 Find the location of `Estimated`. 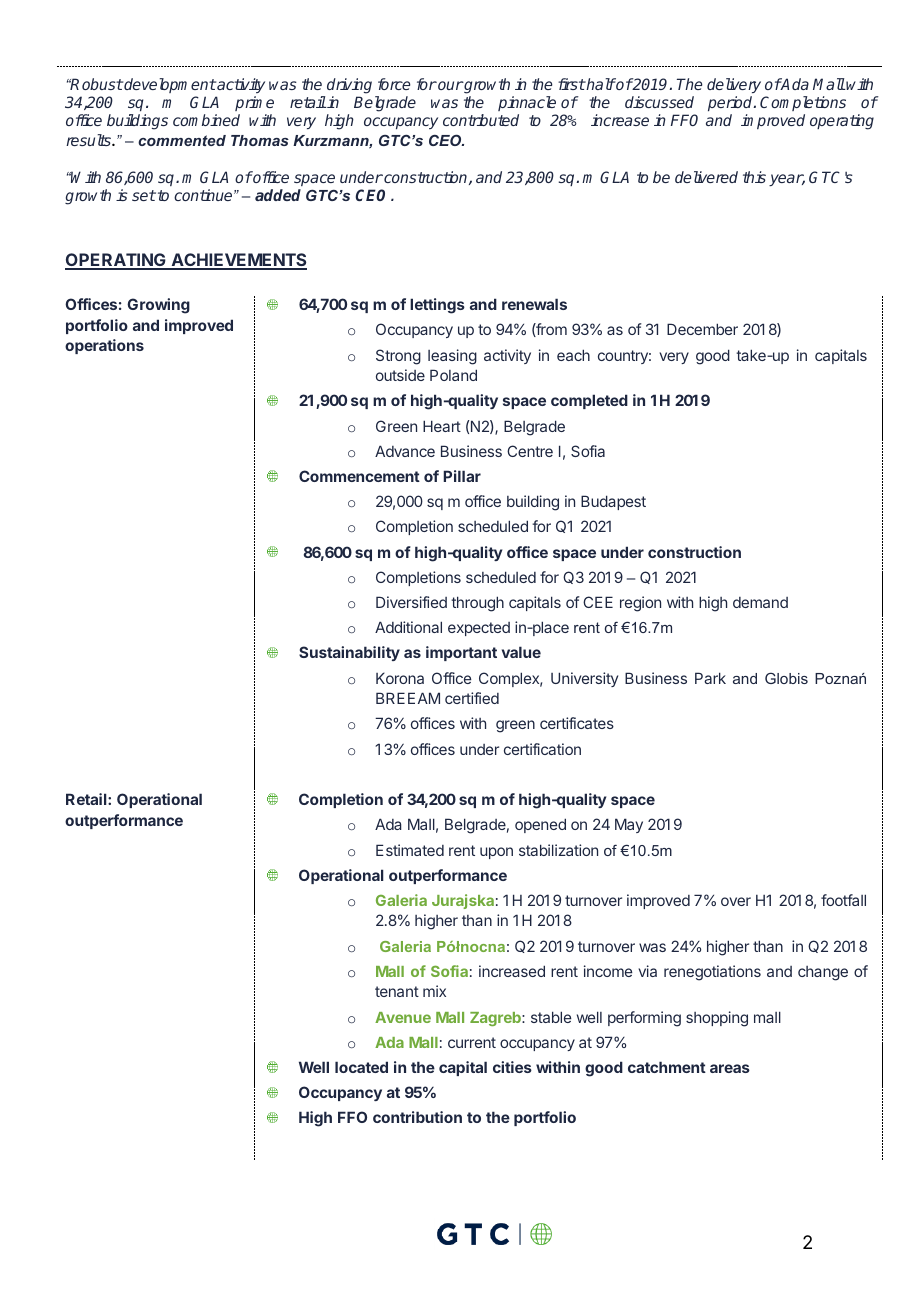

Estimated is located at coordinates (410, 850).
